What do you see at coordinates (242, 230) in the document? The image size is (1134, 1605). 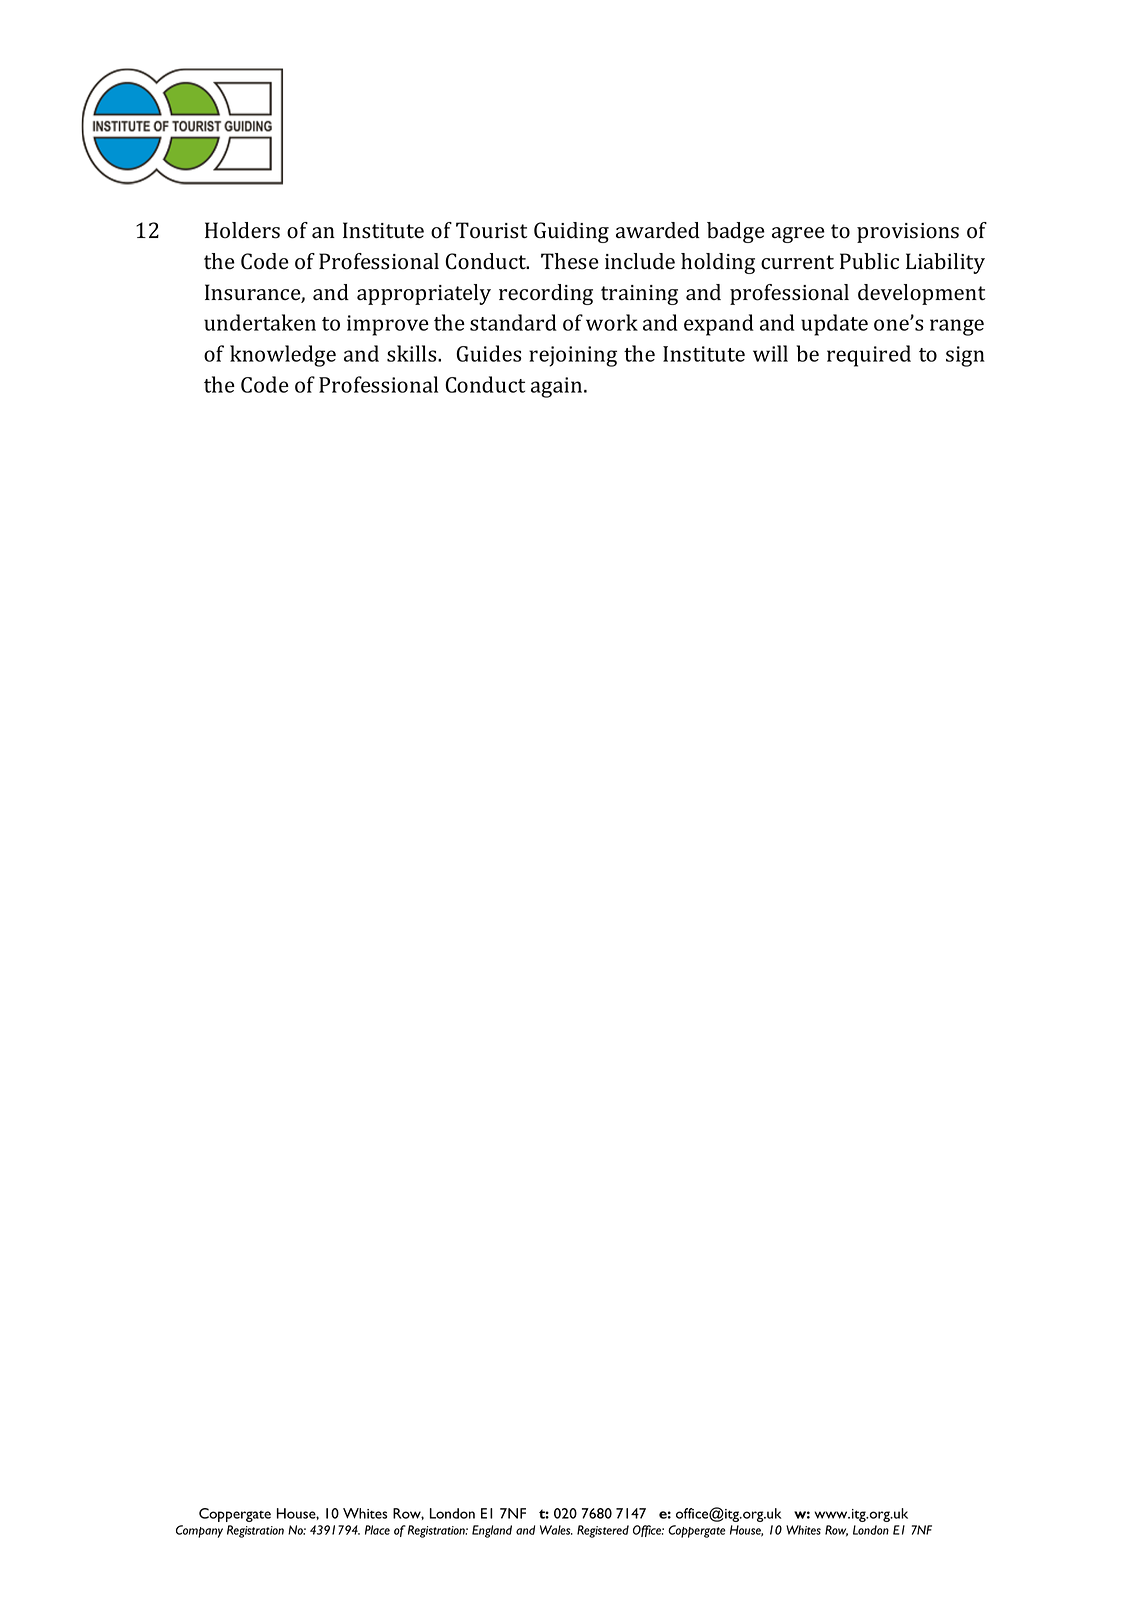 I see `Holders` at bounding box center [242, 230].
